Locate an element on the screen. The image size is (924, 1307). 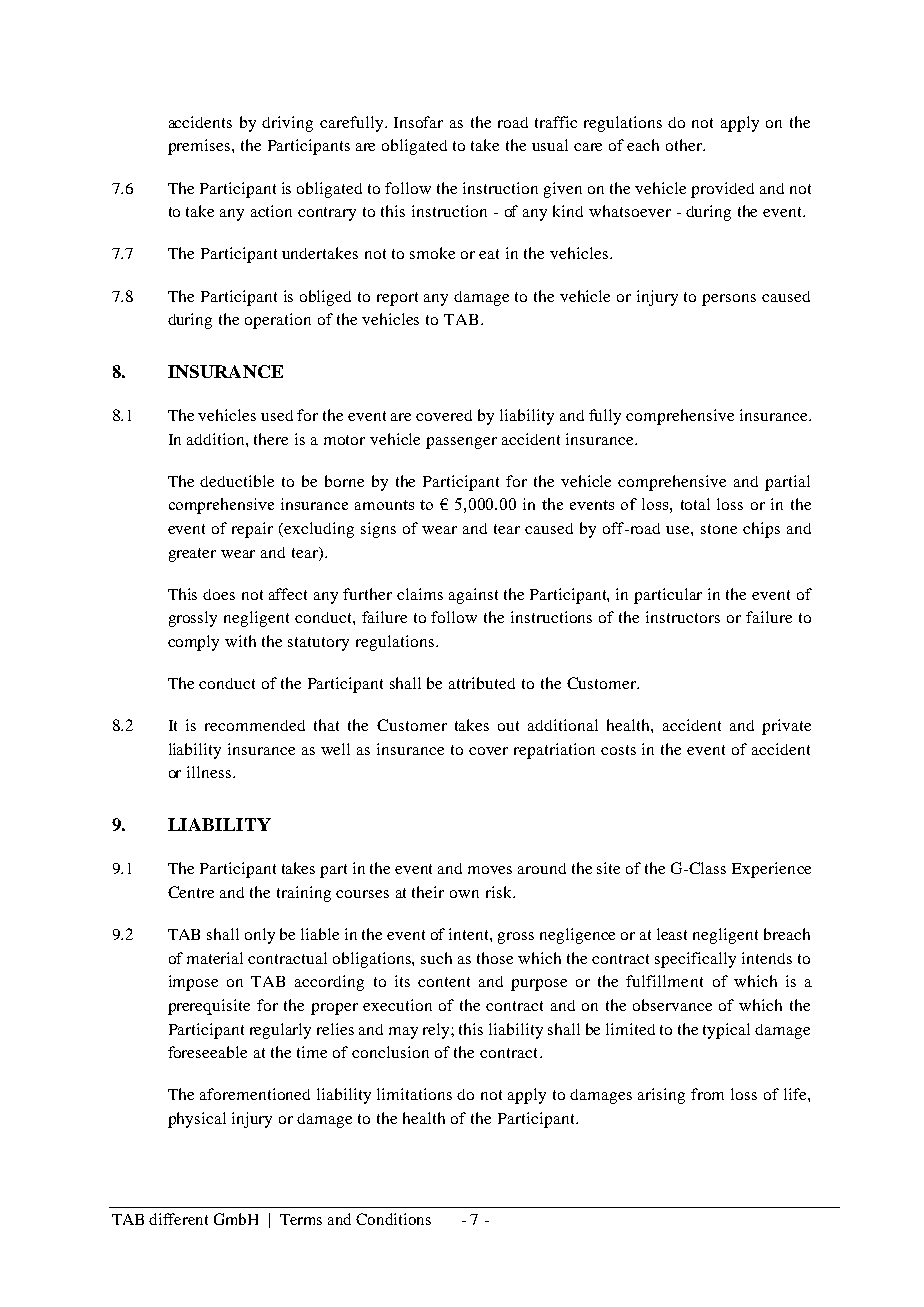
Terms is located at coordinates (301, 1219).
